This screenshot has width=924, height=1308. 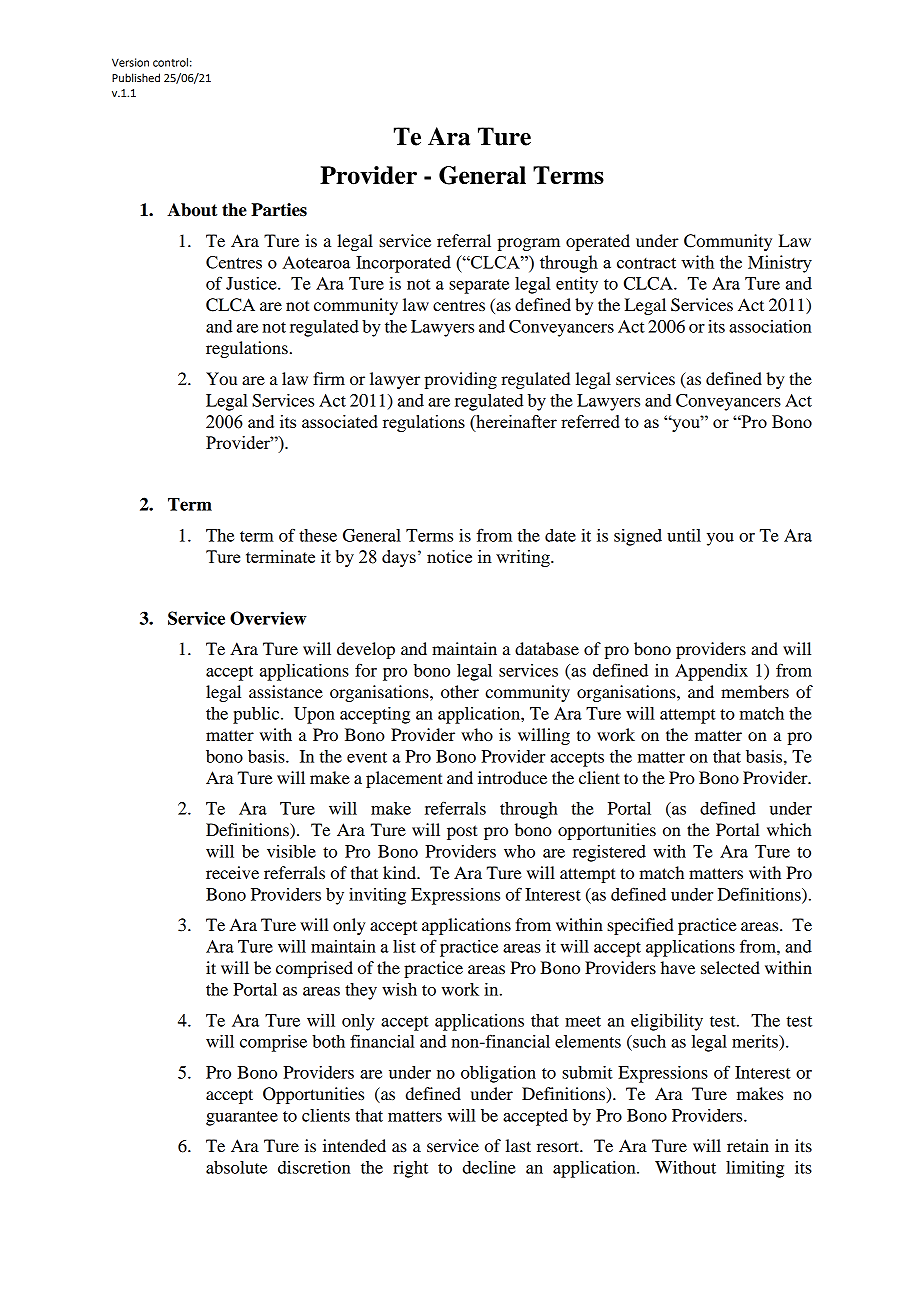 I want to click on post, so click(x=462, y=832).
